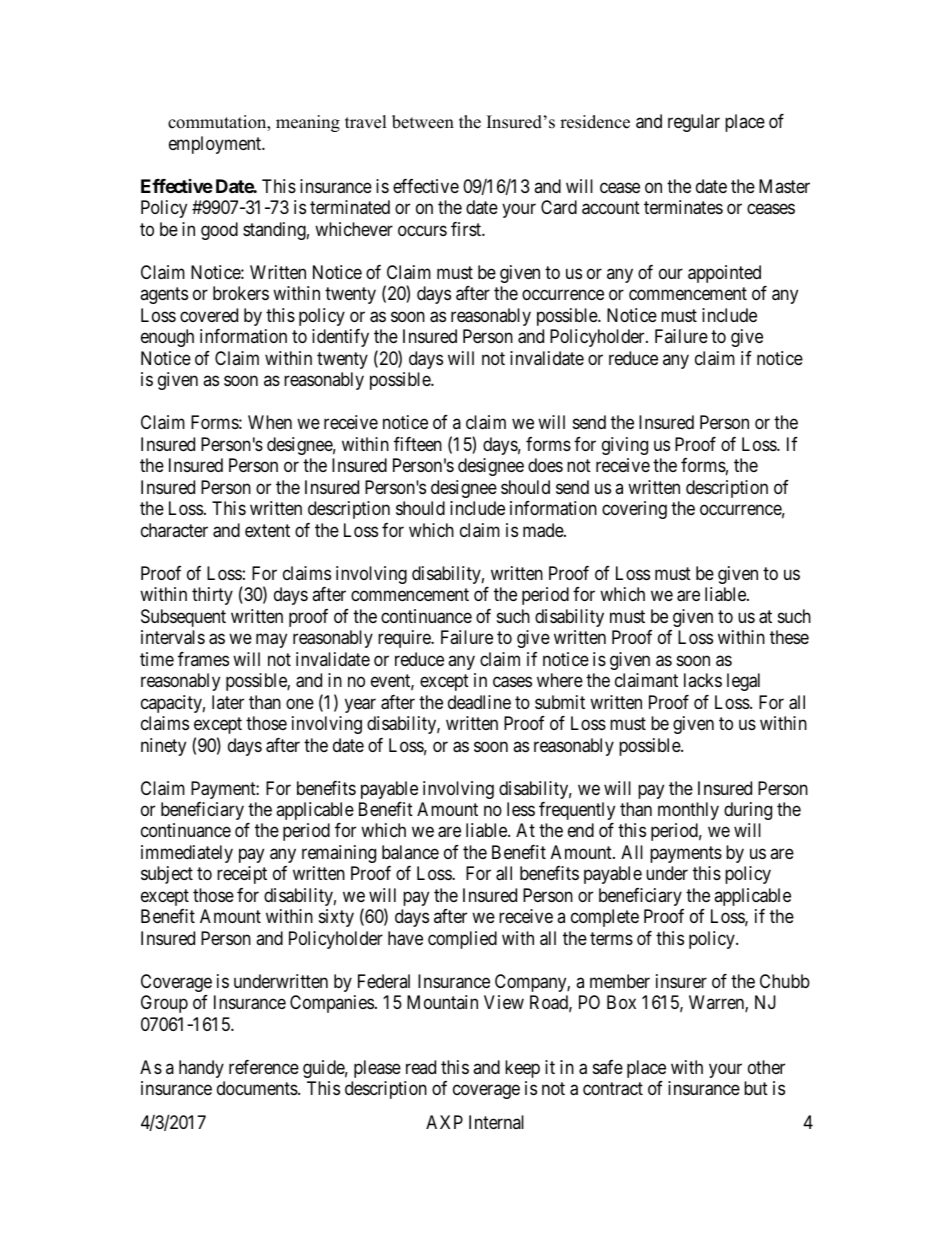 The height and width of the document is (1233, 952). I want to click on receipt, so click(242, 875).
